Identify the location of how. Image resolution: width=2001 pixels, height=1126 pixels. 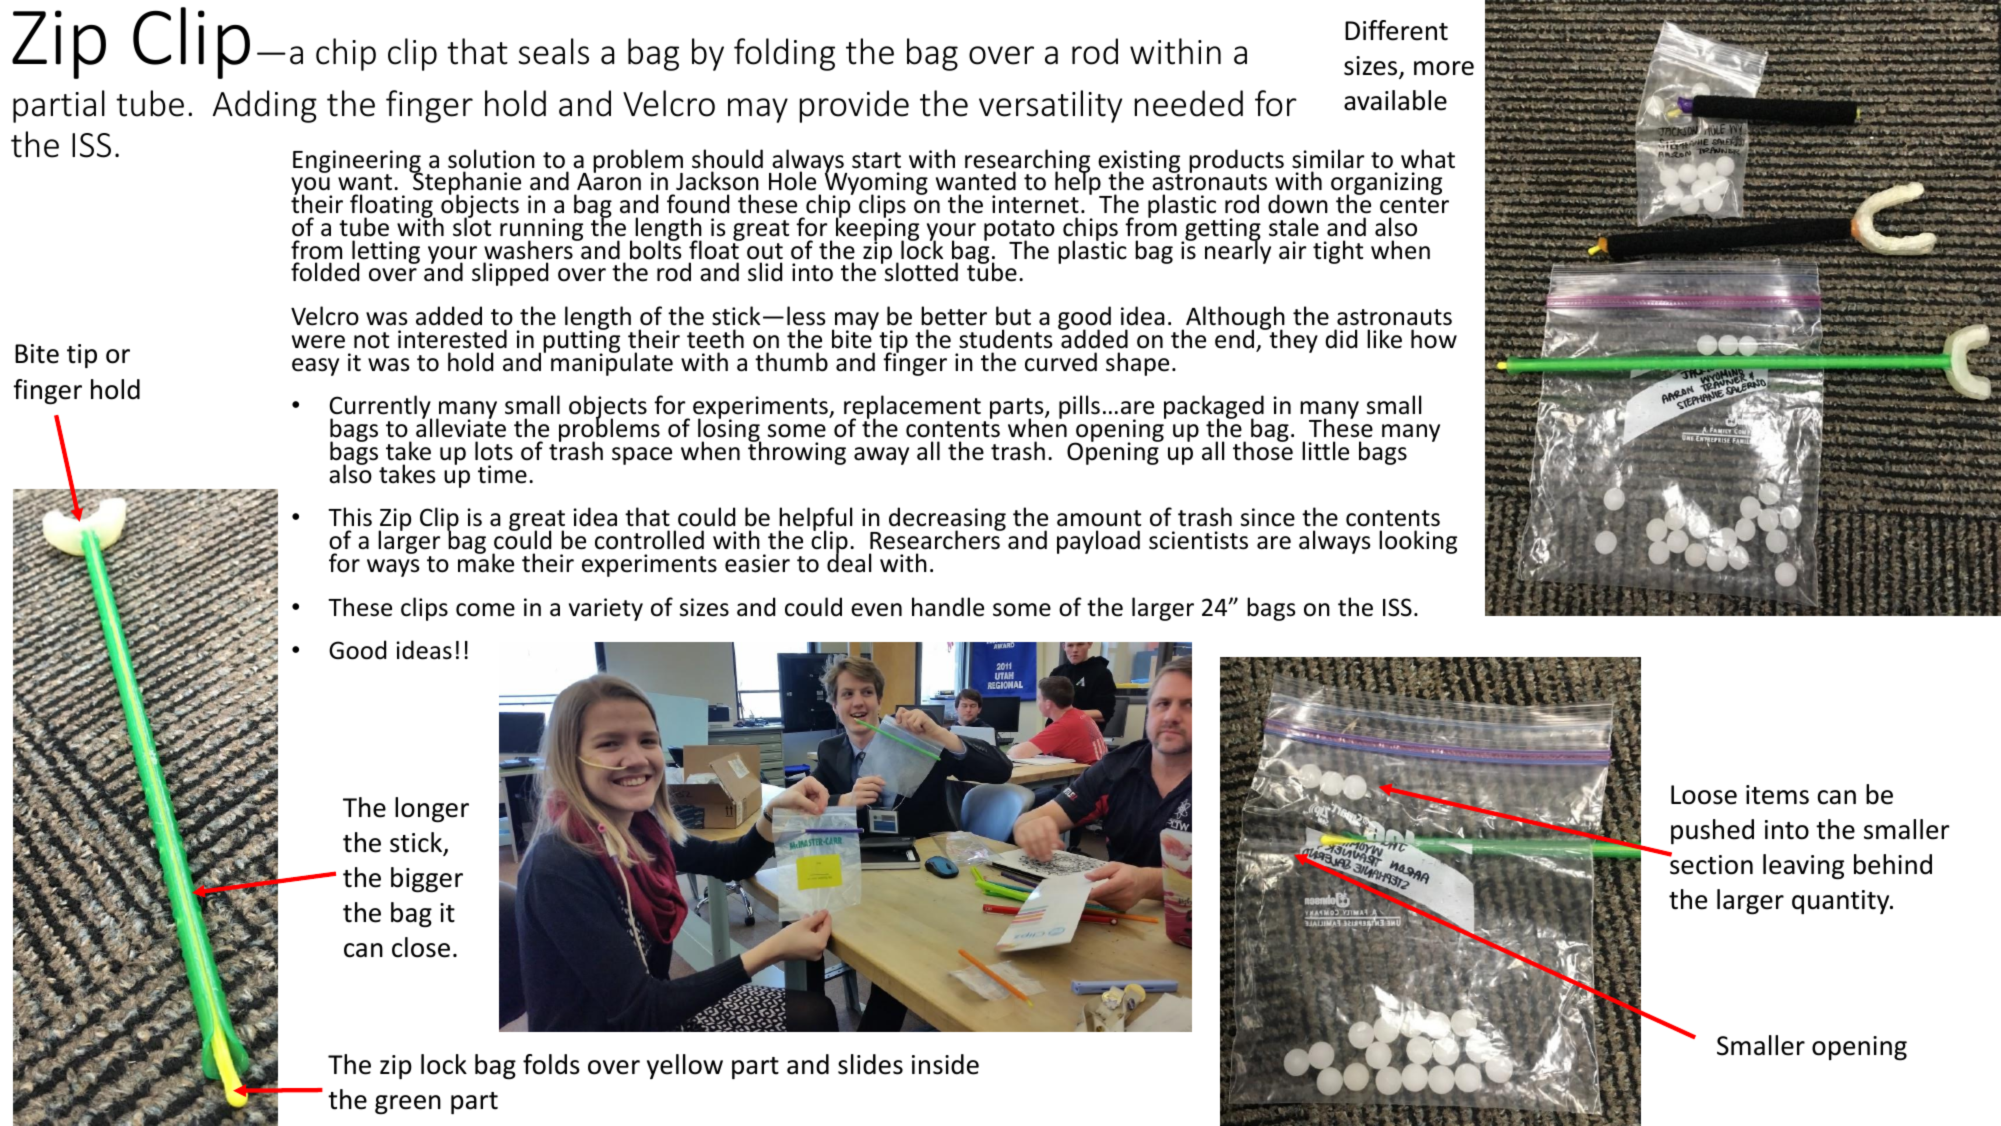
(1434, 339).
